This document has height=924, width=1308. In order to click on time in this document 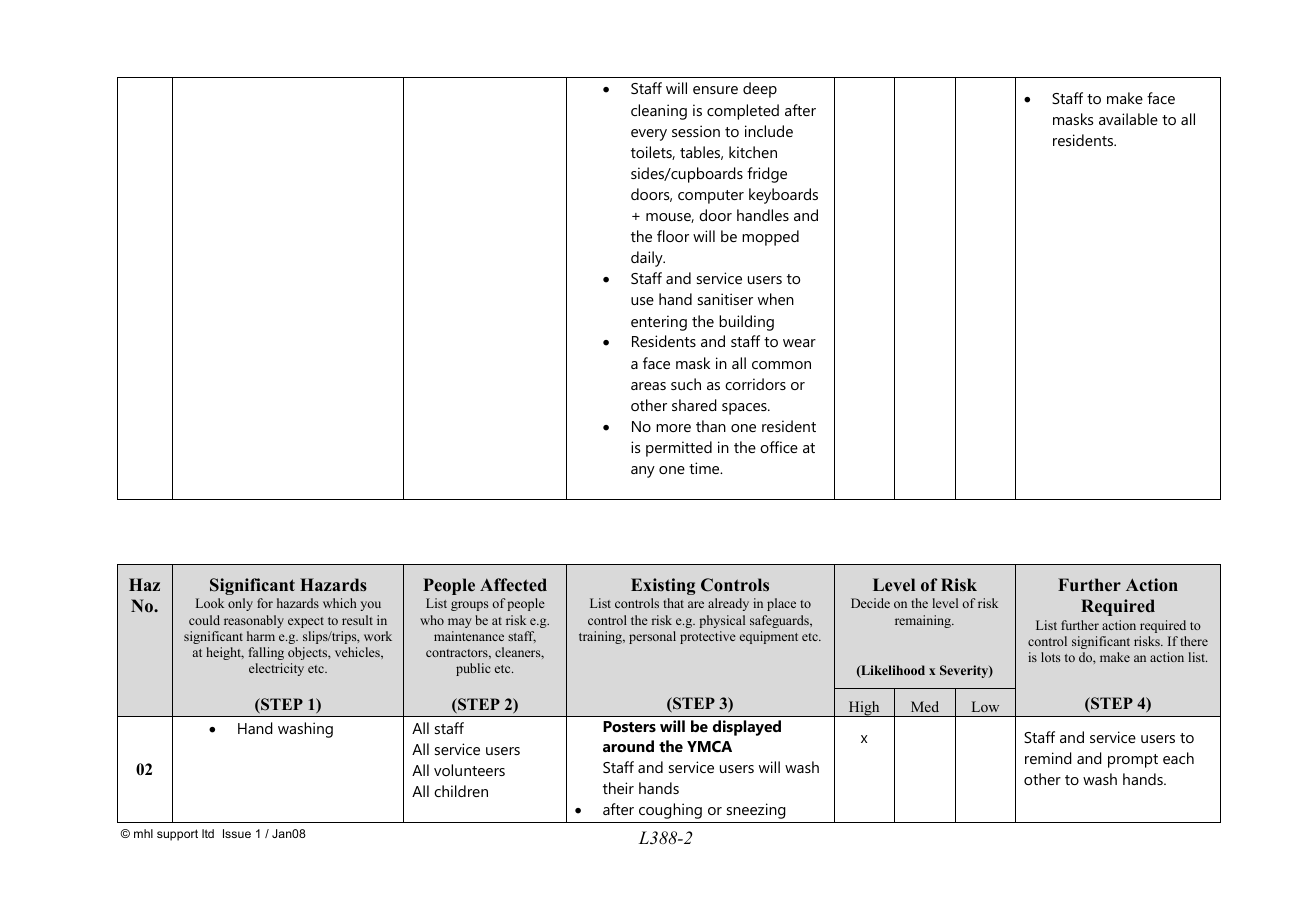, I will do `click(705, 468)`.
